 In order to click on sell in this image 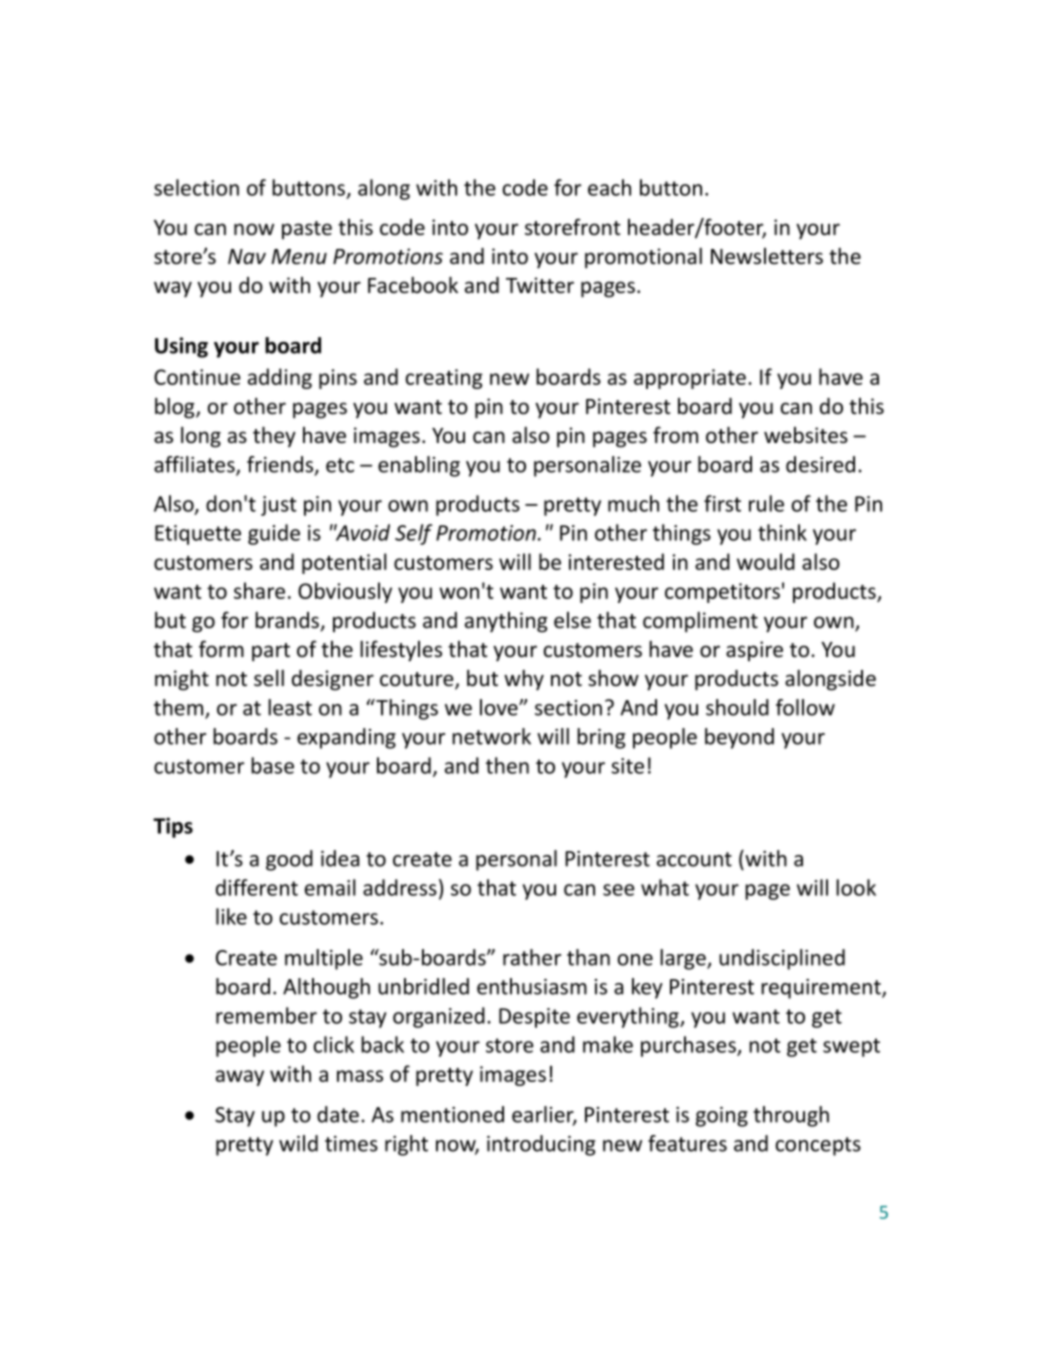, I will do `click(269, 678)`.
